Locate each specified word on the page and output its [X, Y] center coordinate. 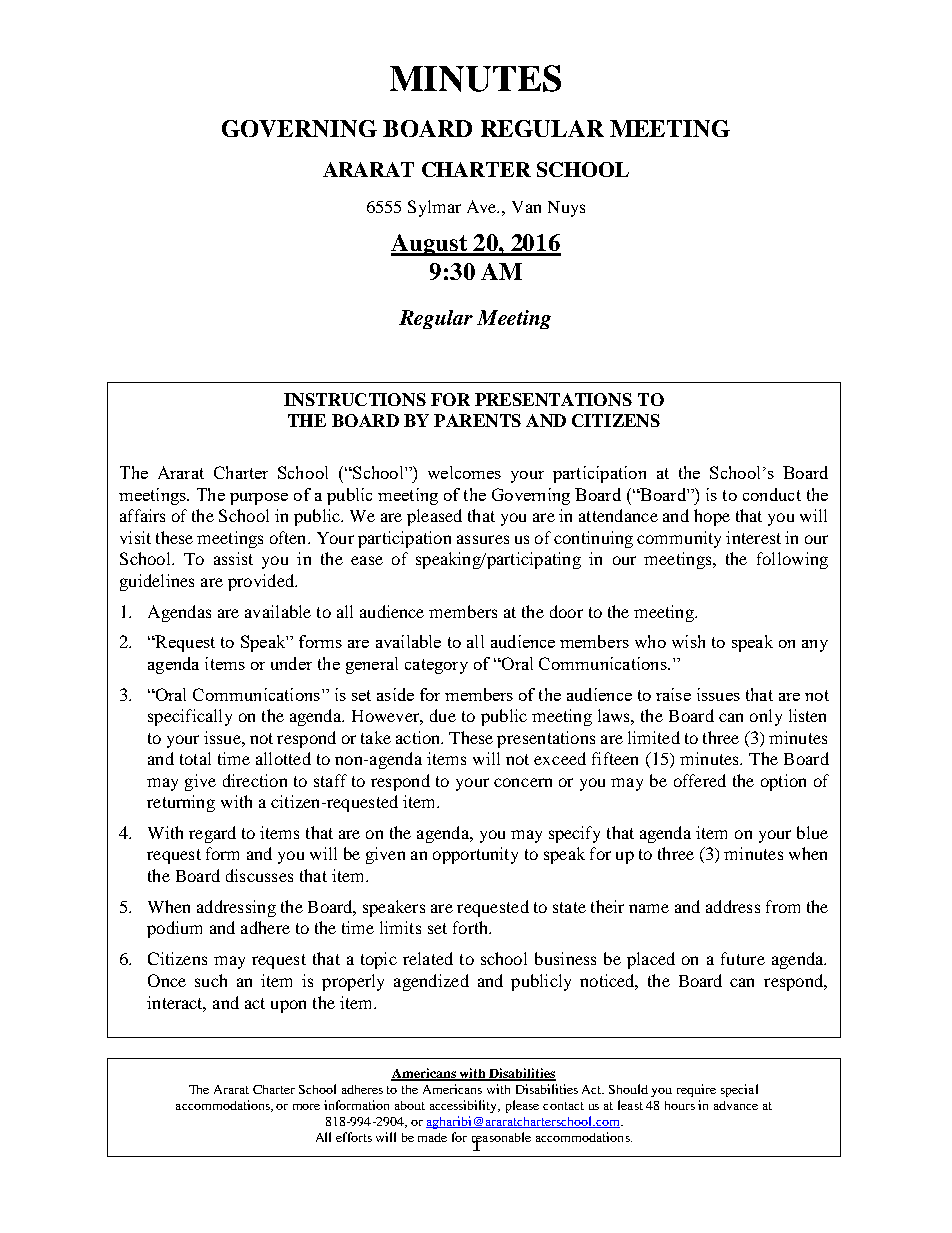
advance [736, 1105]
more [306, 1107]
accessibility [465, 1106]
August [430, 245]
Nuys [566, 209]
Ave [483, 206]
